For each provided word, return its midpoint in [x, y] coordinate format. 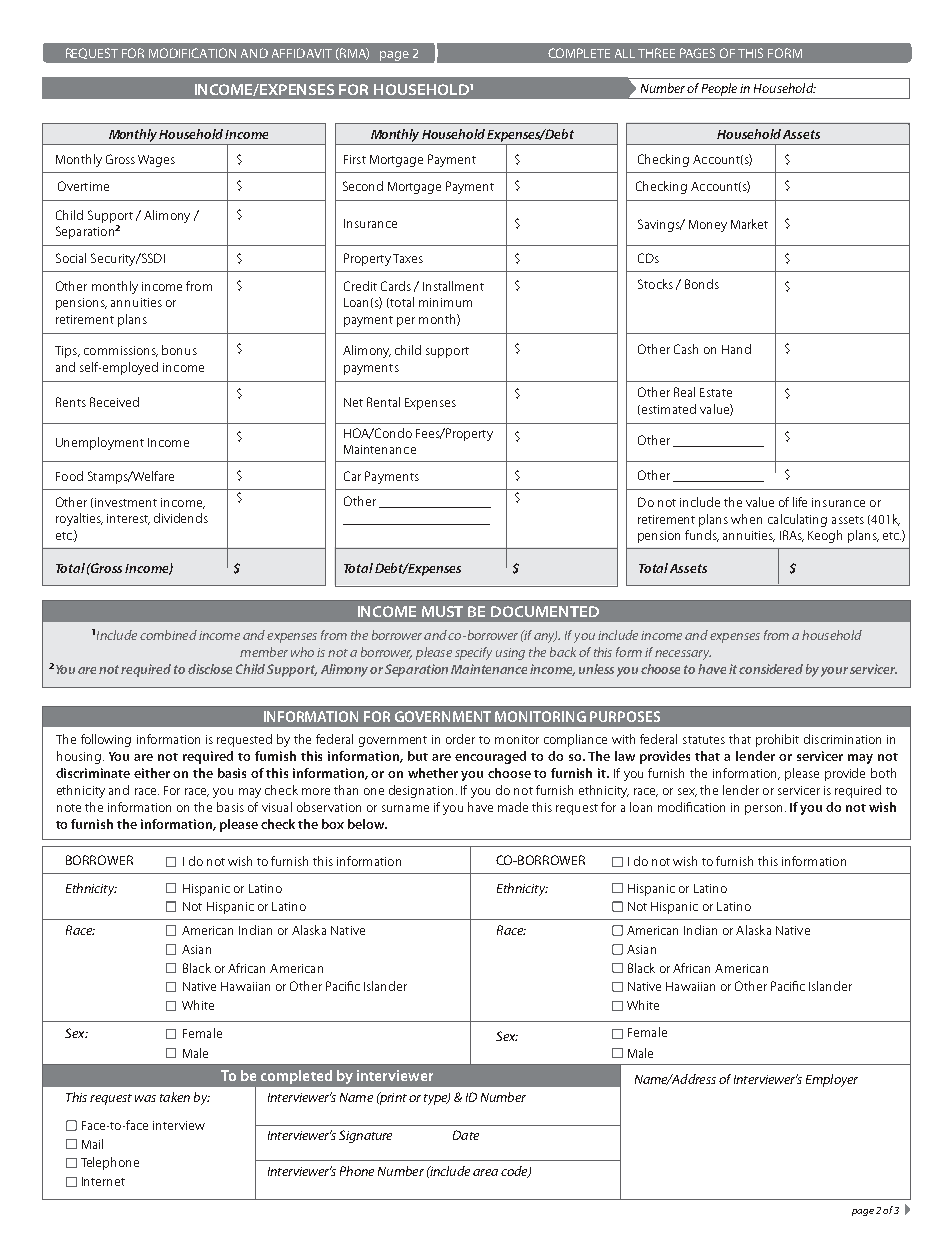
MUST [442, 611]
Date [466, 1135]
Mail [92, 1144]
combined [168, 635]
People [719, 89]
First [355, 159]
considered [771, 669]
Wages [156, 161]
